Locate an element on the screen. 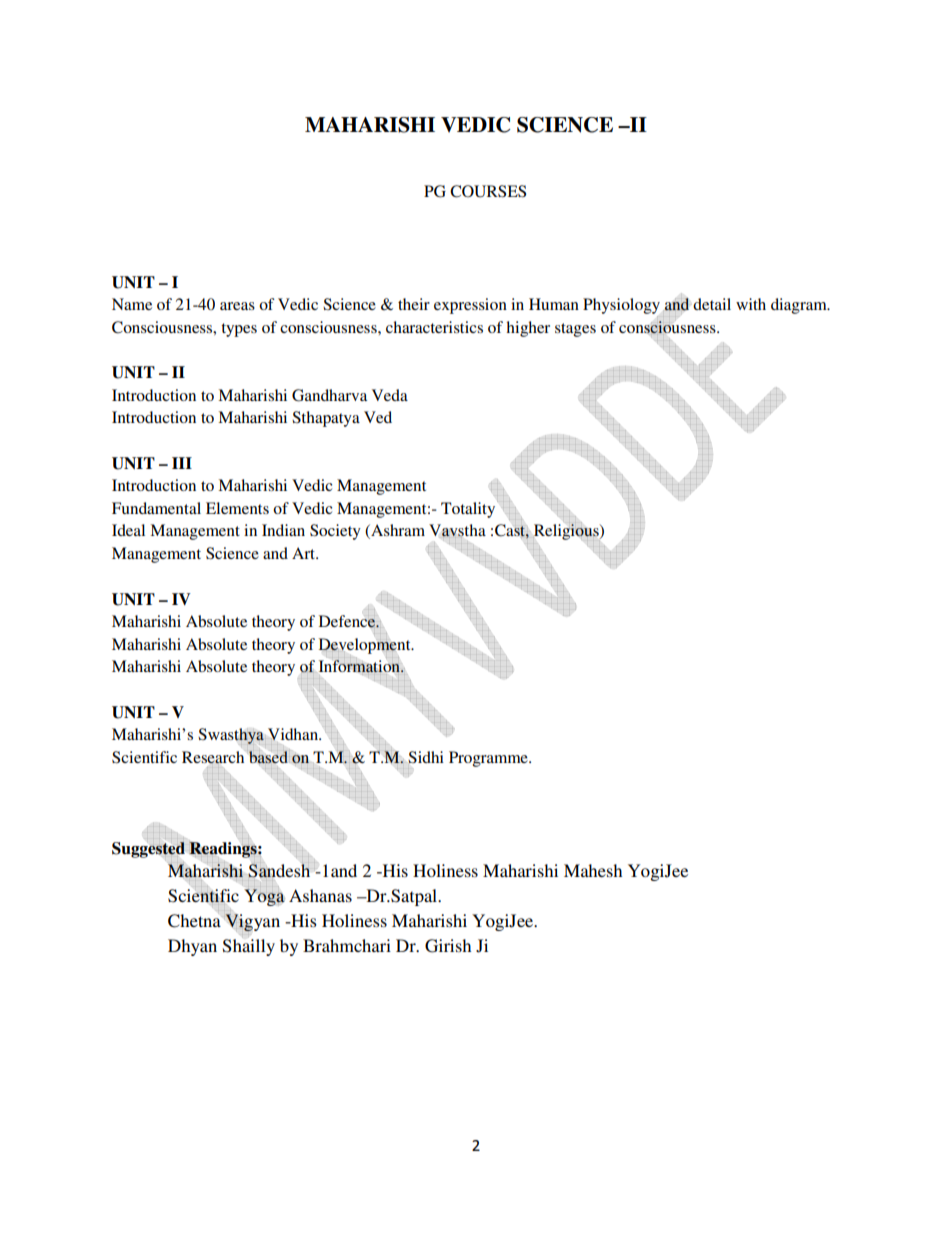 The height and width of the screenshot is (1233, 952). detail is located at coordinates (712, 304).
